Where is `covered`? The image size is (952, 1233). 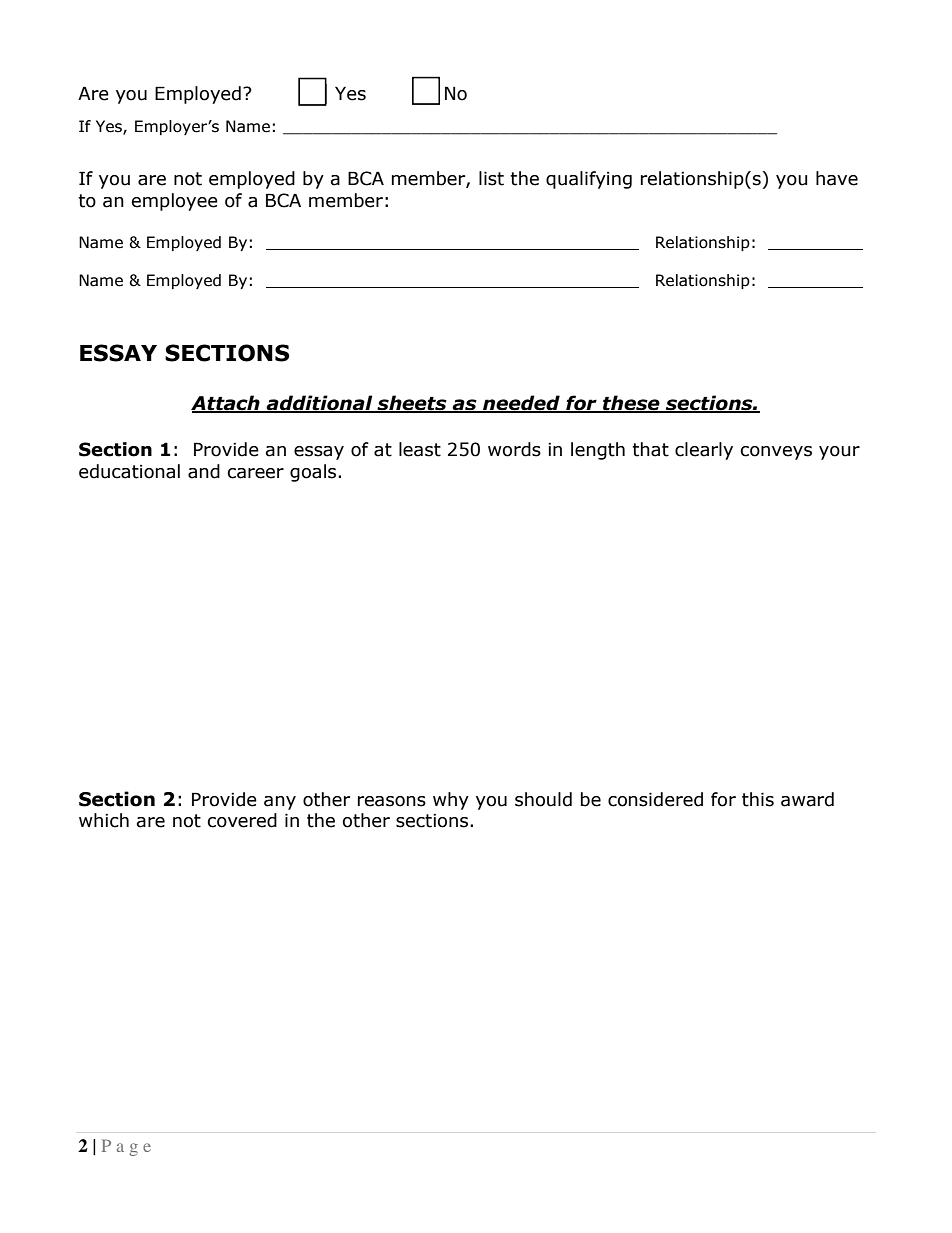 covered is located at coordinates (242, 820).
